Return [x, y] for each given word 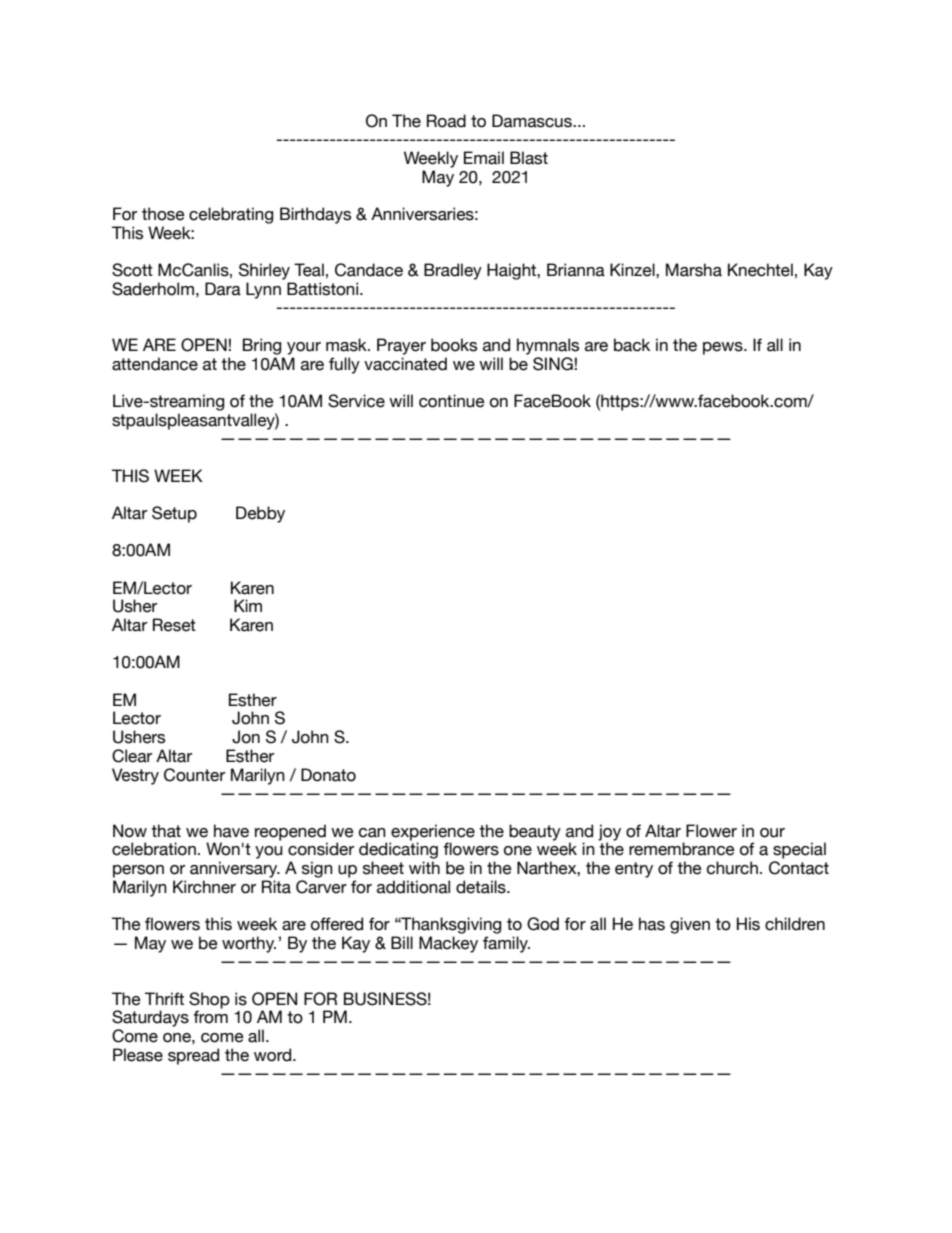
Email [484, 158]
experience [433, 832]
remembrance [682, 849]
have [231, 831]
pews [724, 348]
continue [452, 401]
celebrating [231, 215]
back [632, 345]
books [454, 345]
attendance [155, 364]
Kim [248, 605]
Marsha [694, 270]
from [210, 1017]
